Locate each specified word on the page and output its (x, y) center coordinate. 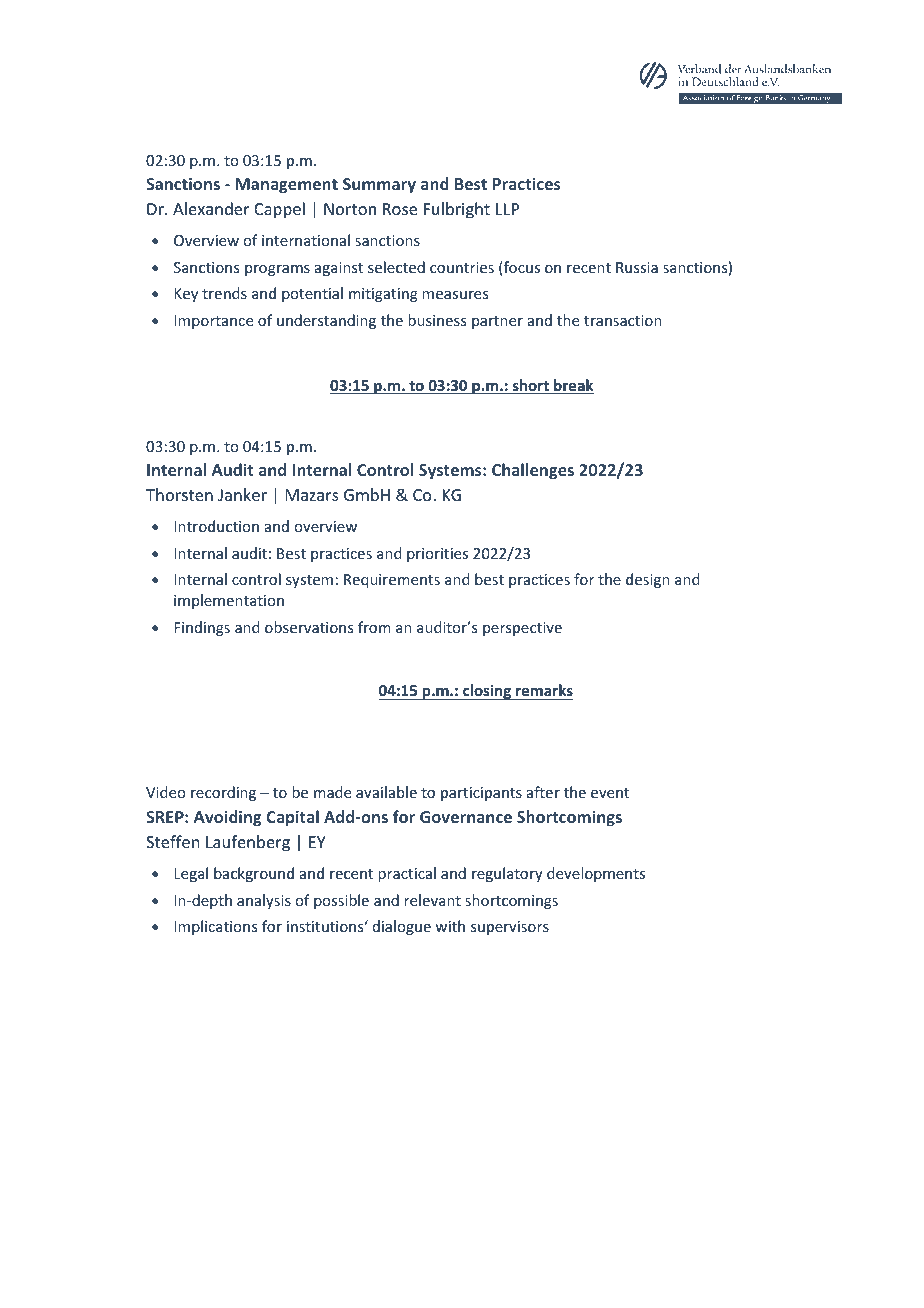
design (648, 580)
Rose (400, 209)
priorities (437, 555)
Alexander (211, 208)
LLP (507, 209)
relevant (432, 900)
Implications (215, 927)
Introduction (216, 526)
